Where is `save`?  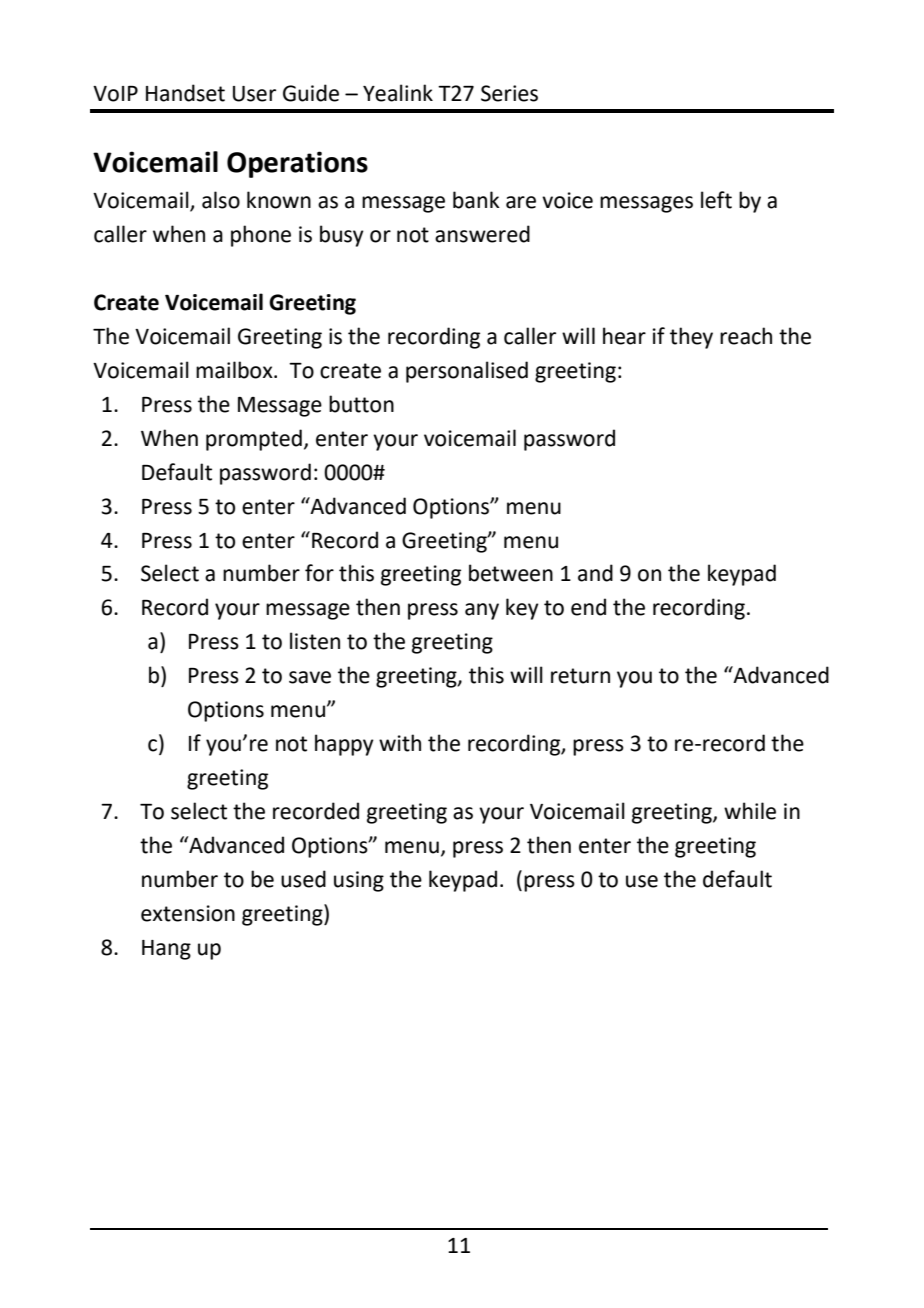
save is located at coordinates (310, 677).
